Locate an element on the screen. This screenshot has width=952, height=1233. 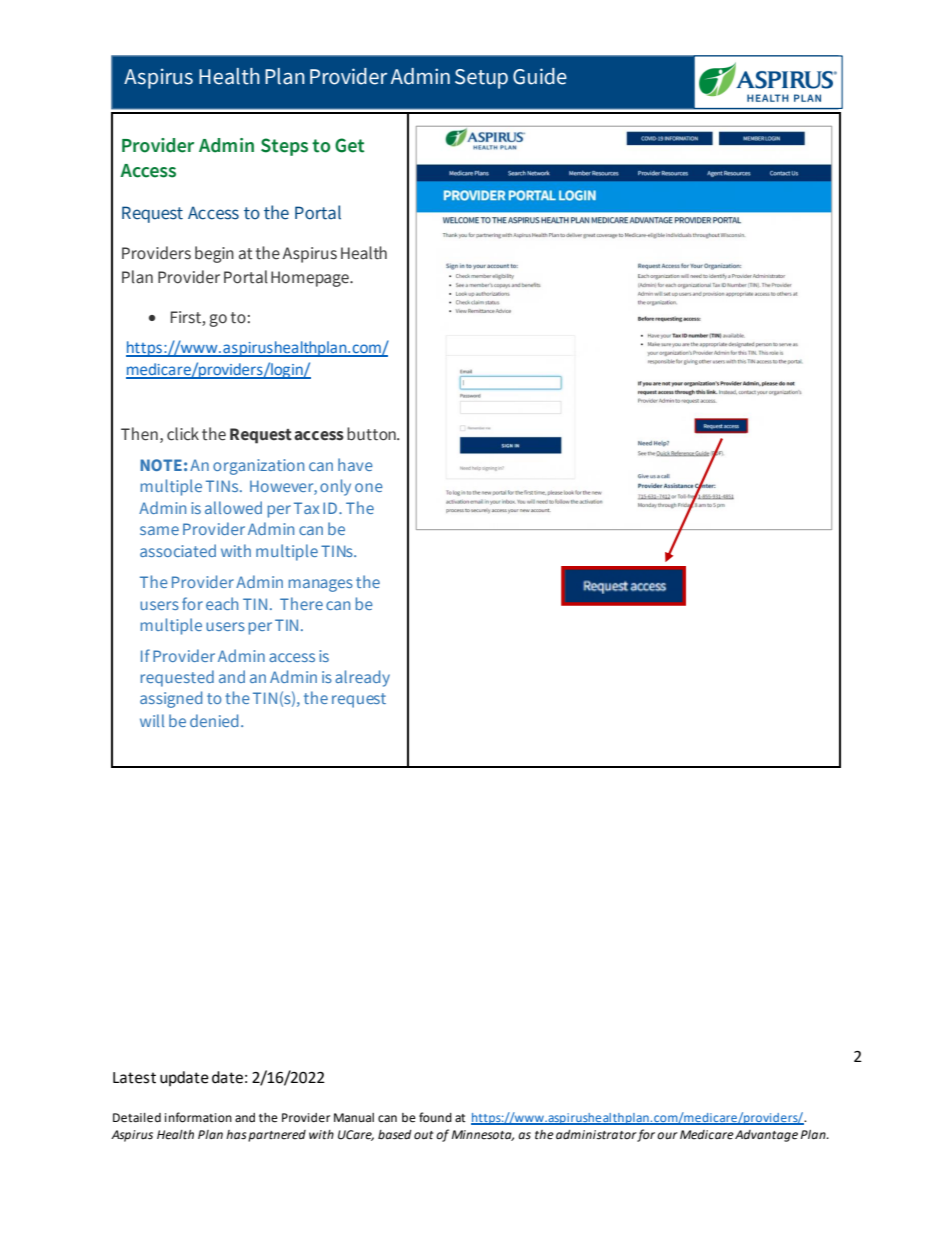
Guide is located at coordinates (540, 76).
